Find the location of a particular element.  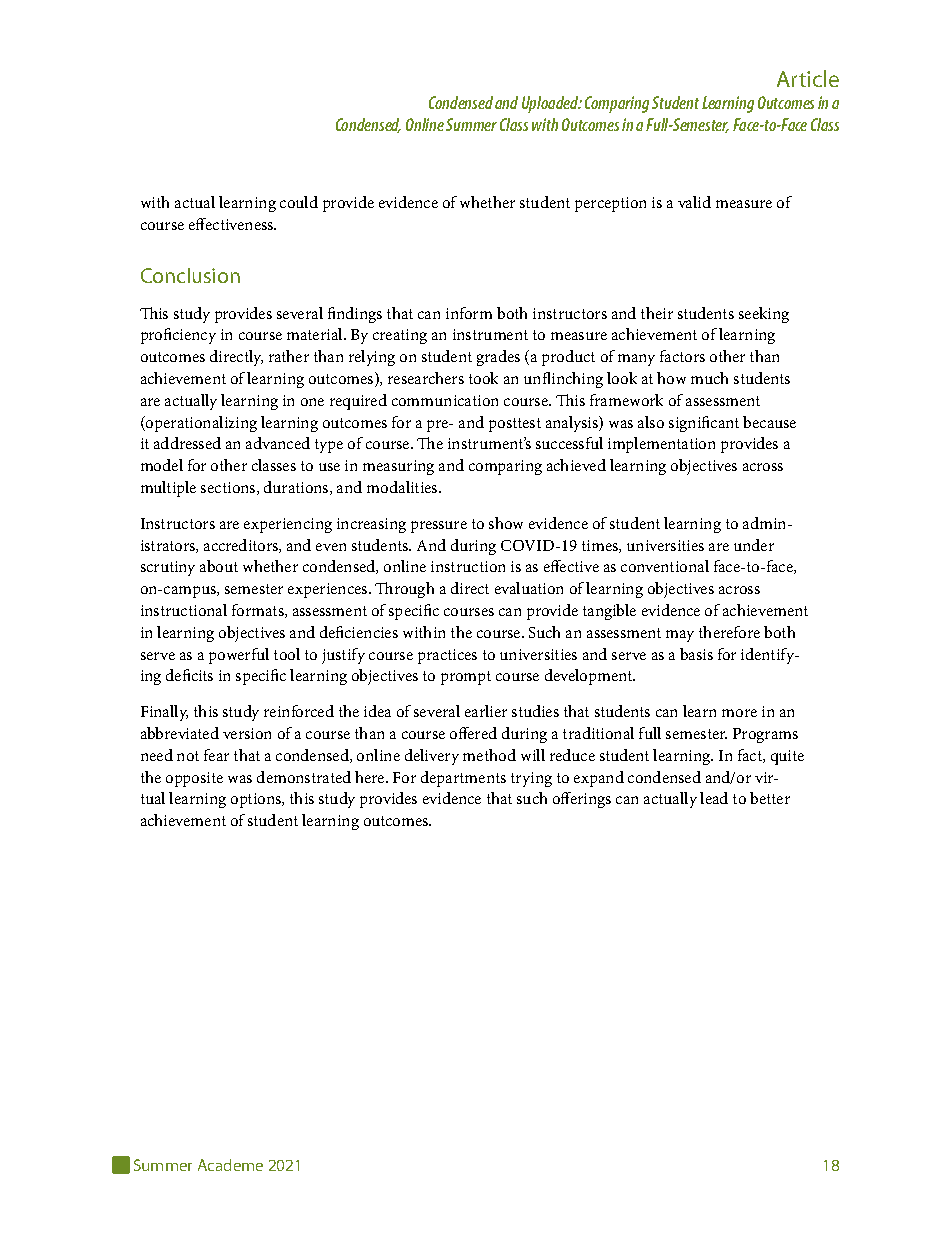

departments is located at coordinates (463, 779).
